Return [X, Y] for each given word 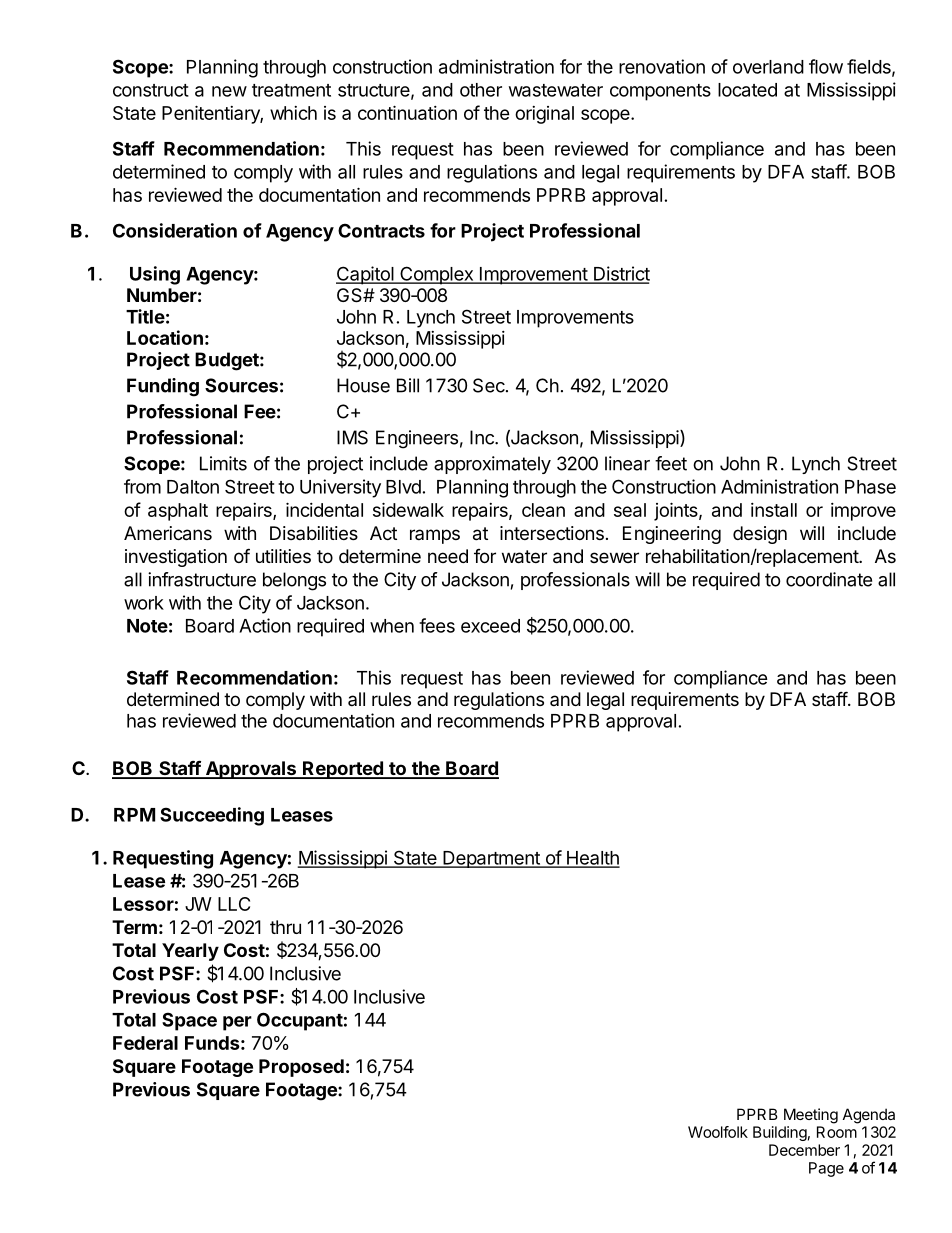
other [481, 90]
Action [265, 625]
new [229, 91]
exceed [490, 626]
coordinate [829, 579]
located [747, 90]
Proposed [301, 1068]
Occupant [300, 1021]
